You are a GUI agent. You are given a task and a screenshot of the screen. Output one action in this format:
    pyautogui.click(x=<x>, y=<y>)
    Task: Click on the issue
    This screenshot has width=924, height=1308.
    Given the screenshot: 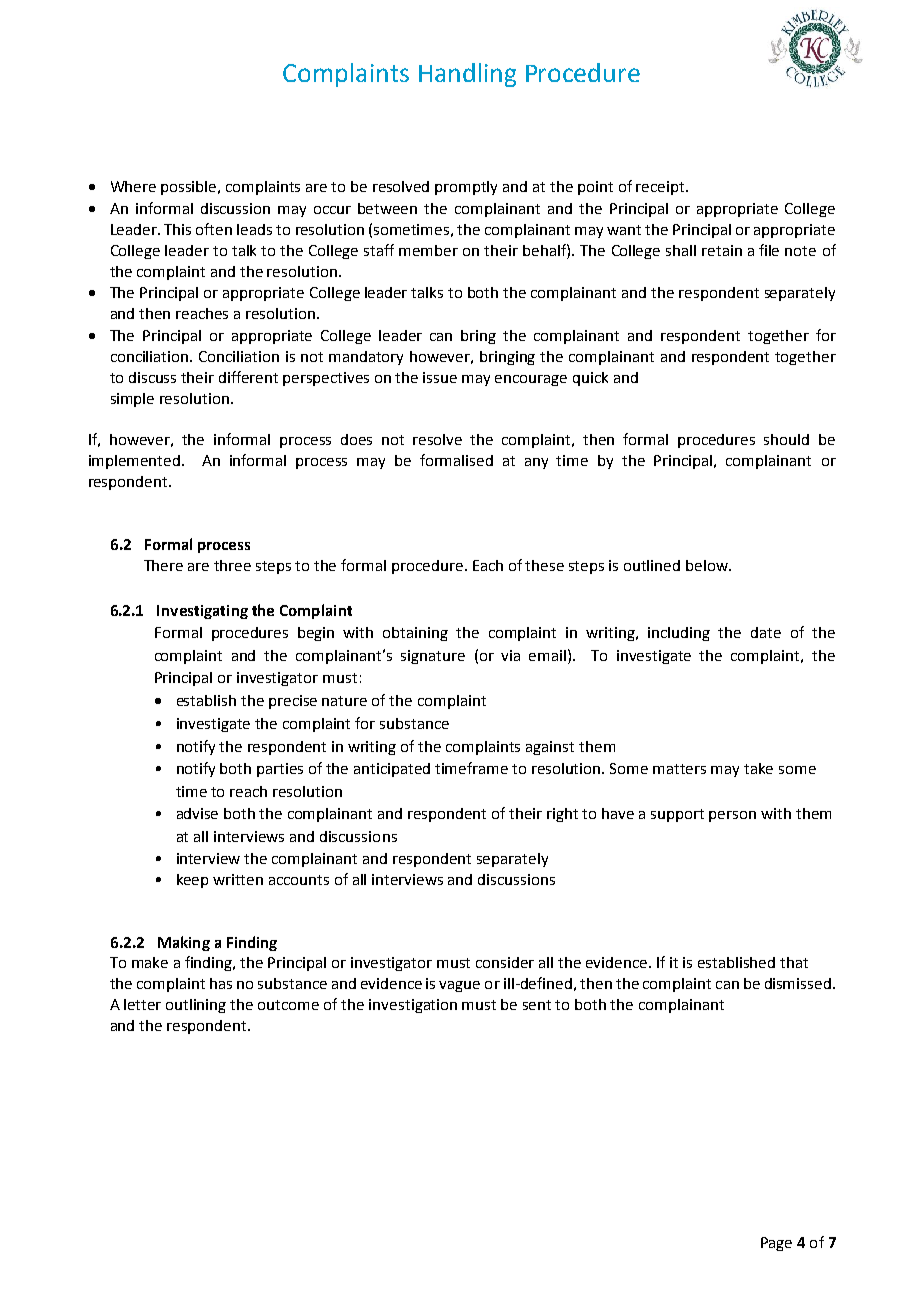 What is the action you would take?
    pyautogui.click(x=440, y=377)
